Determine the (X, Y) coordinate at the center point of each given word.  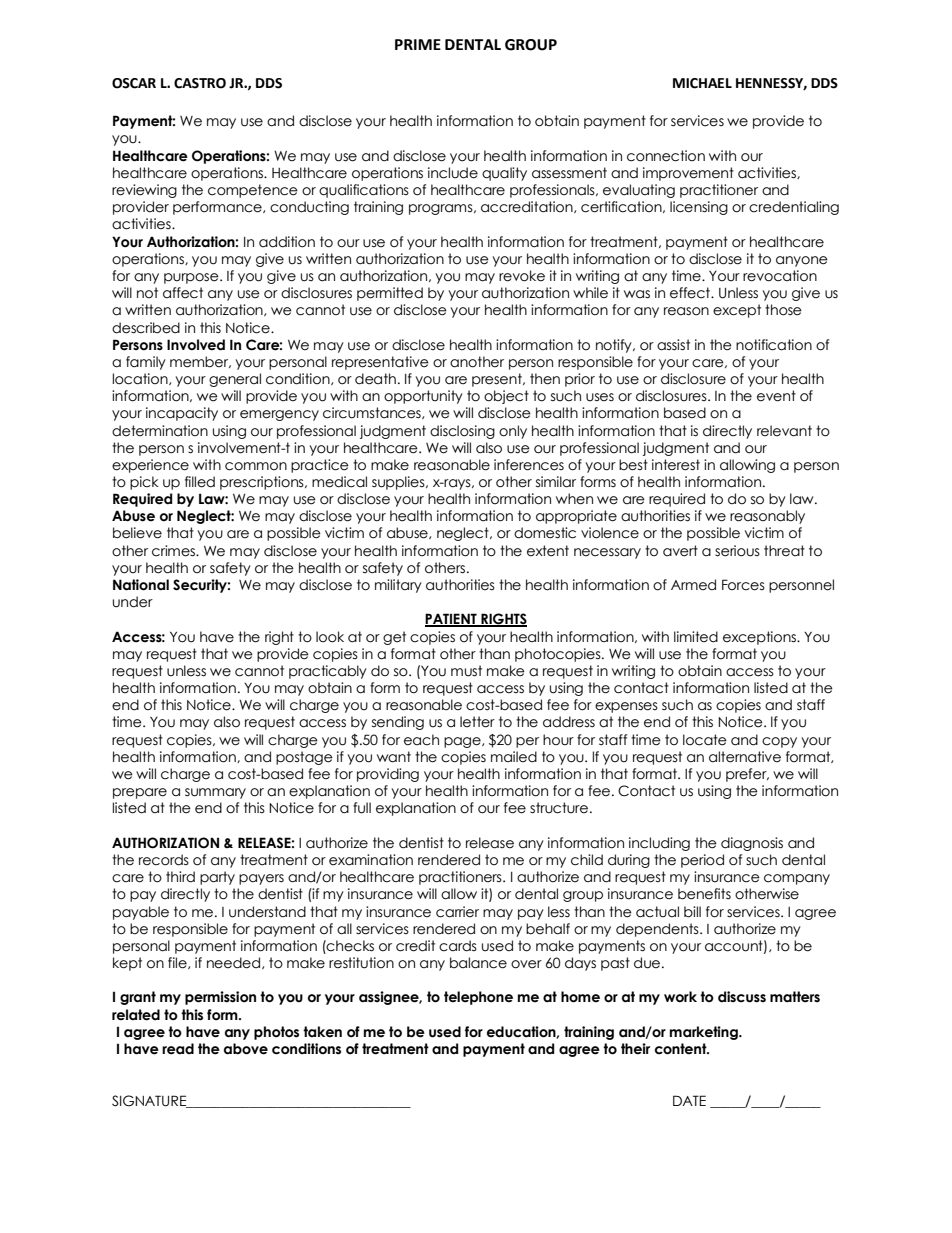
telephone (478, 998)
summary (215, 793)
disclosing (462, 432)
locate (705, 740)
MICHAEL (702, 83)
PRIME (418, 44)
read (178, 1049)
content (682, 1049)
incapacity (182, 414)
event (776, 396)
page (463, 742)
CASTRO (200, 83)
